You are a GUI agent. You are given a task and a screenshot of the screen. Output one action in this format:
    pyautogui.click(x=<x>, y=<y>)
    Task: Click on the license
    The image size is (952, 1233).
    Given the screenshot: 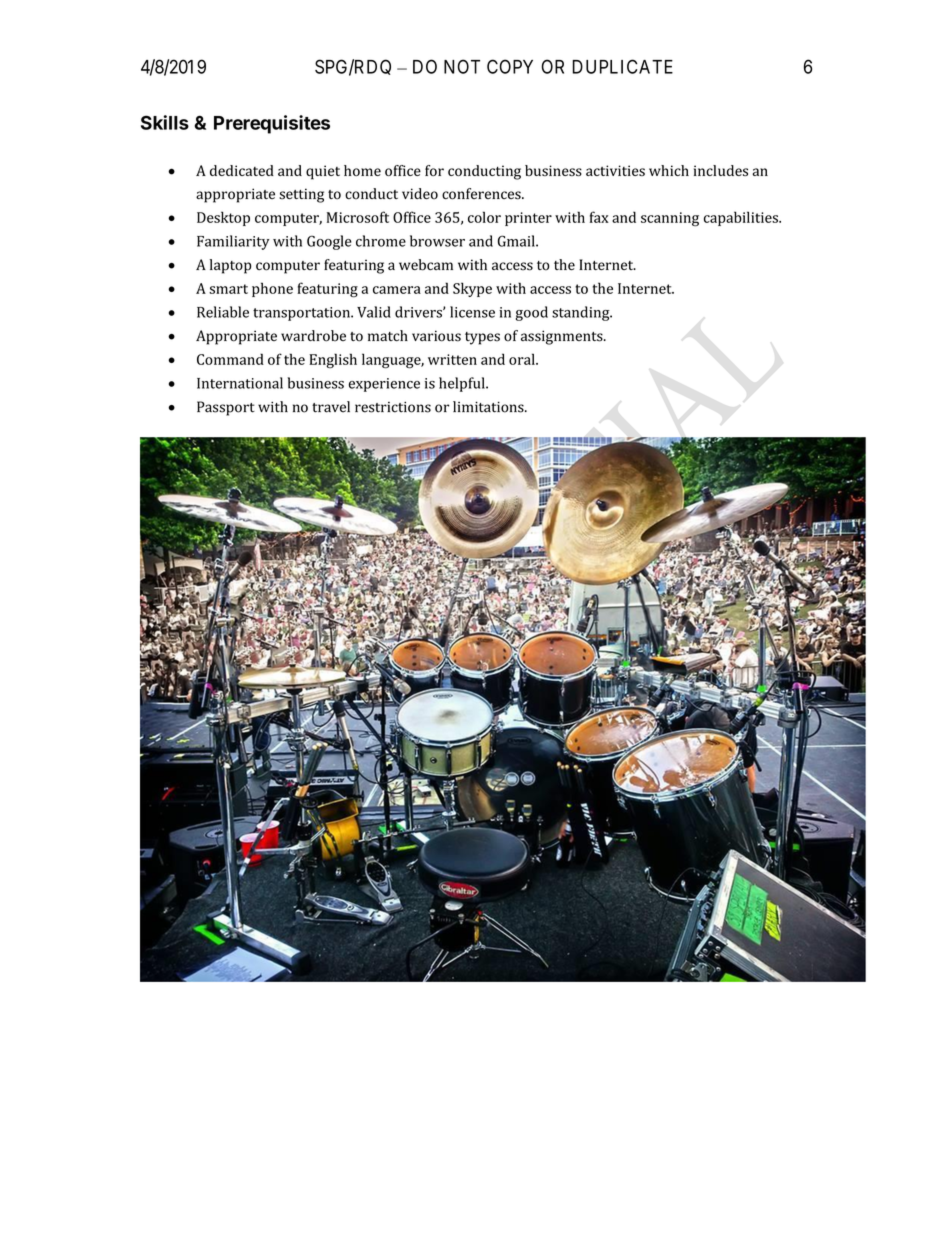 What is the action you would take?
    pyautogui.click(x=472, y=312)
